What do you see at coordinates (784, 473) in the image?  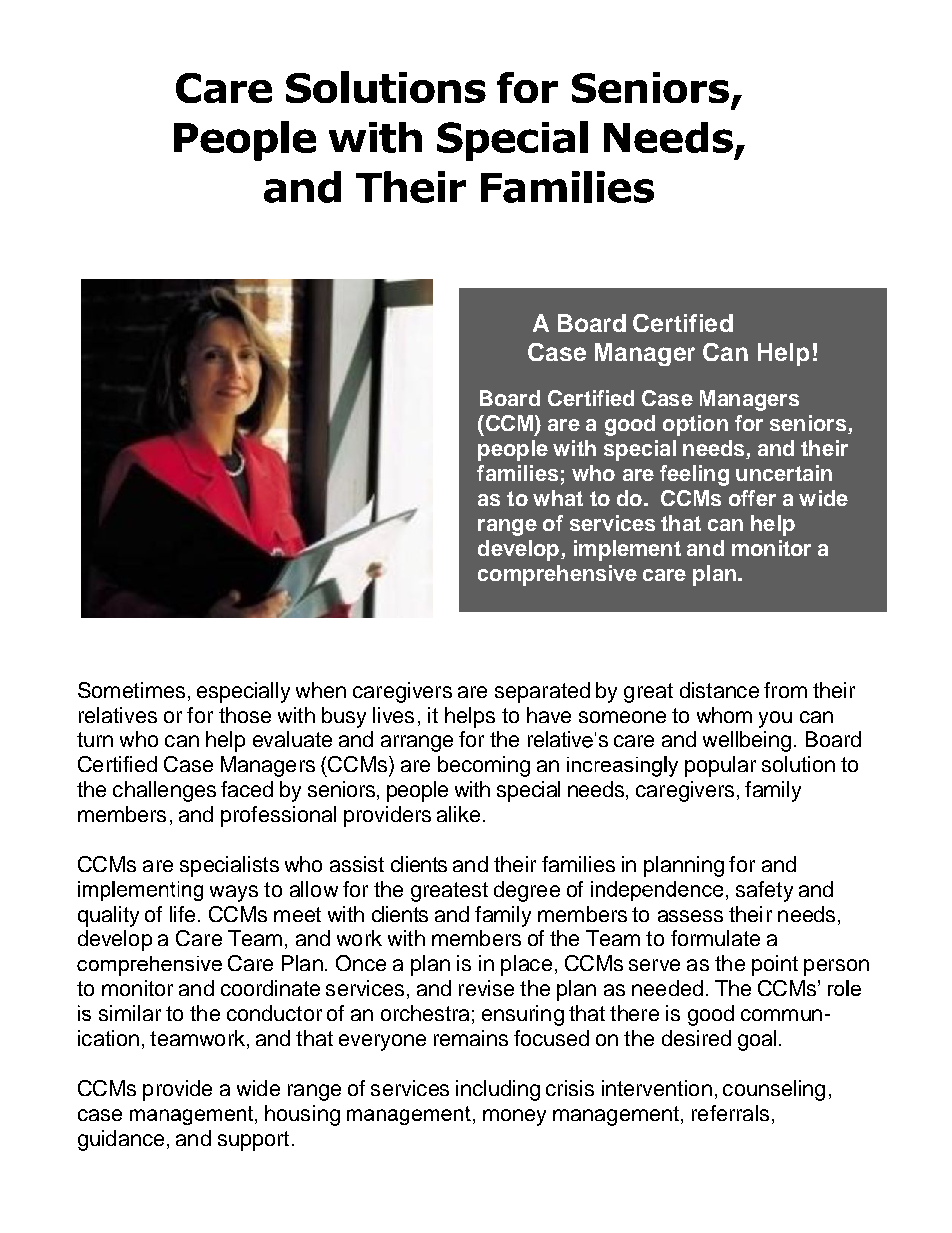 I see `uncertain` at bounding box center [784, 473].
